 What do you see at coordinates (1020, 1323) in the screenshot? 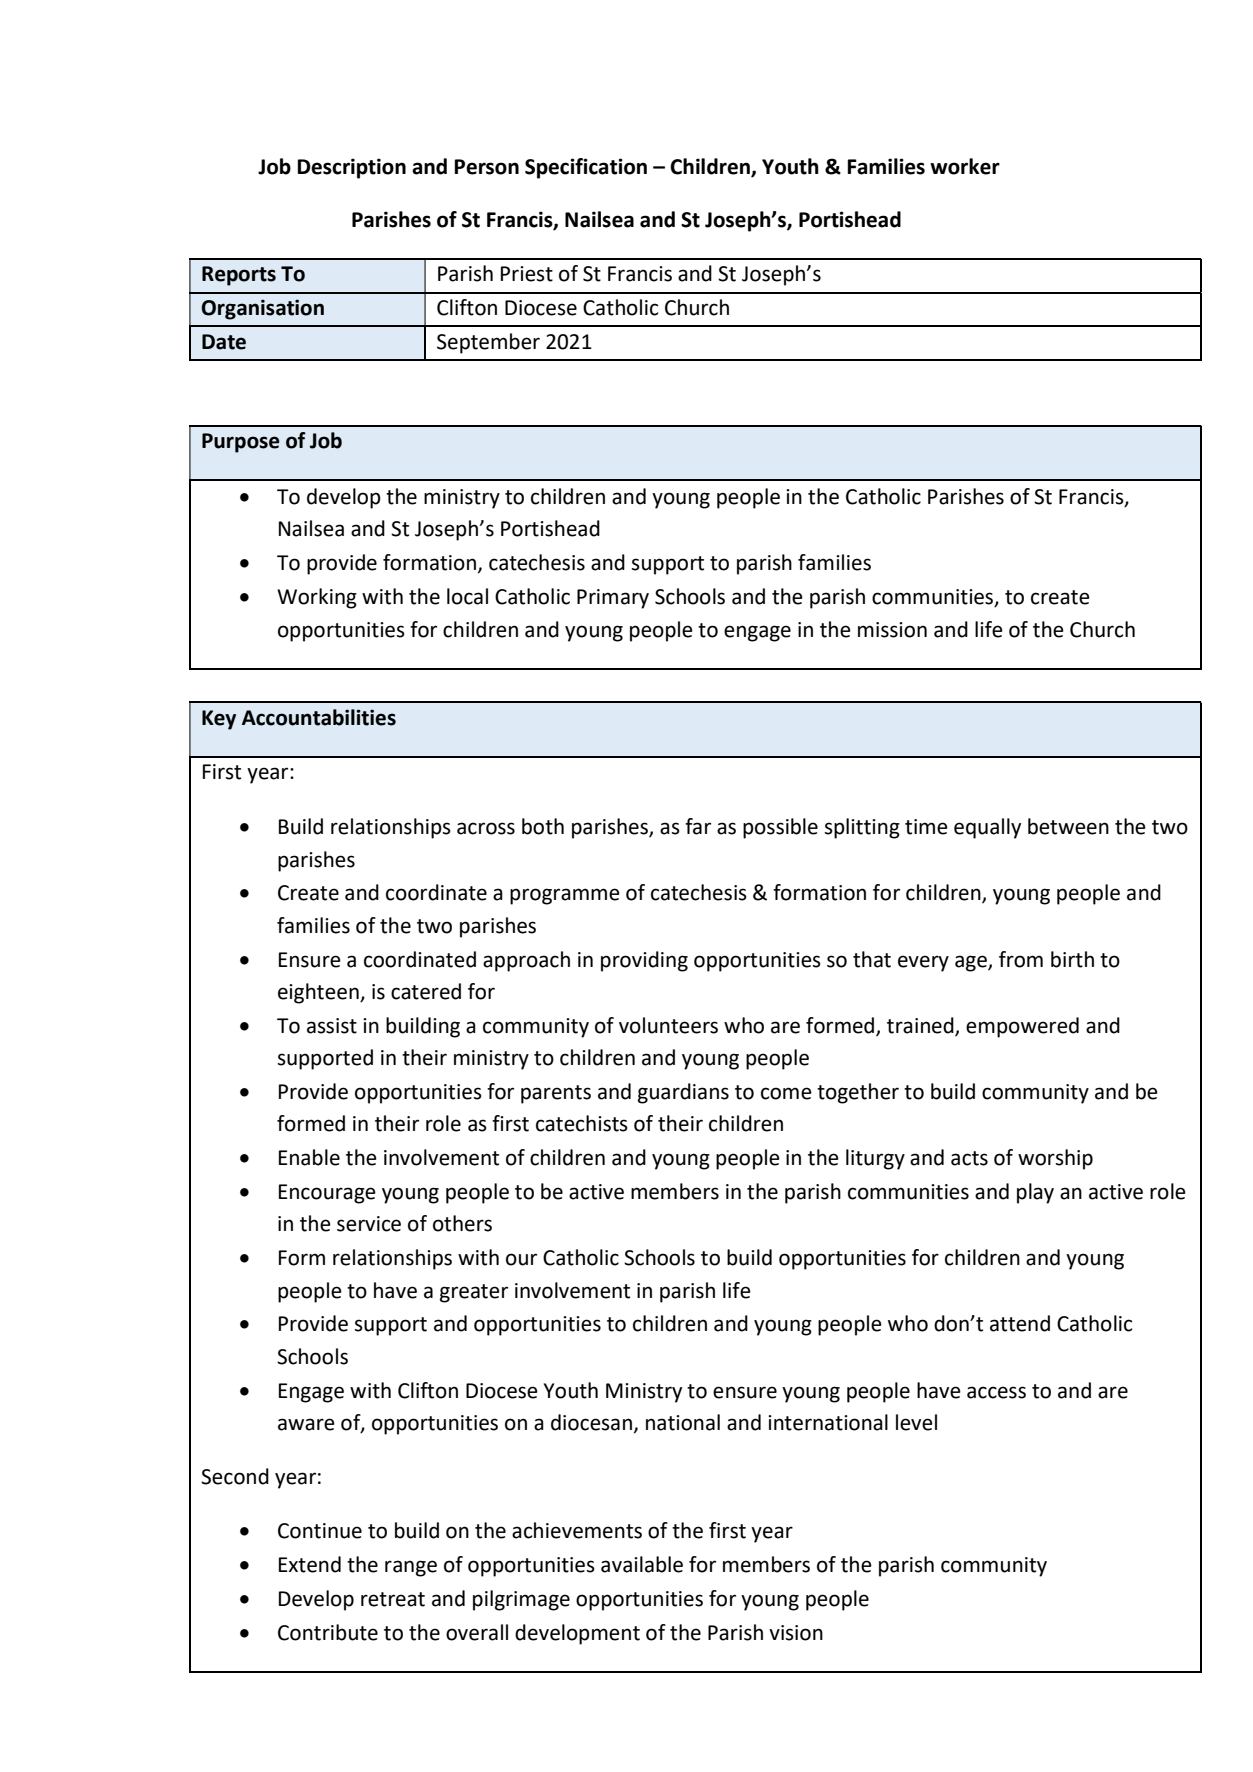
I see `attend` at bounding box center [1020, 1323].
